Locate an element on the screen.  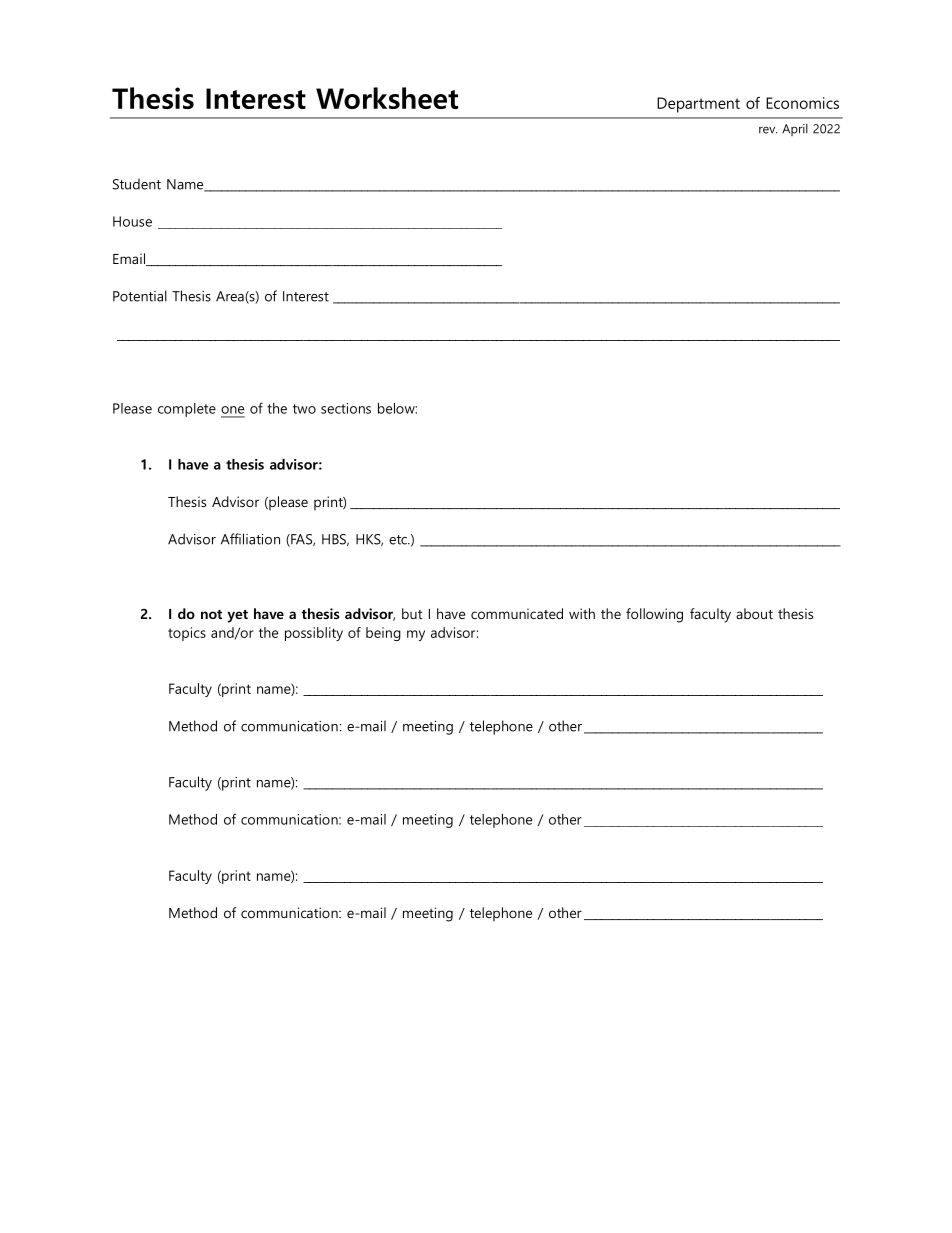
not is located at coordinates (211, 614).
